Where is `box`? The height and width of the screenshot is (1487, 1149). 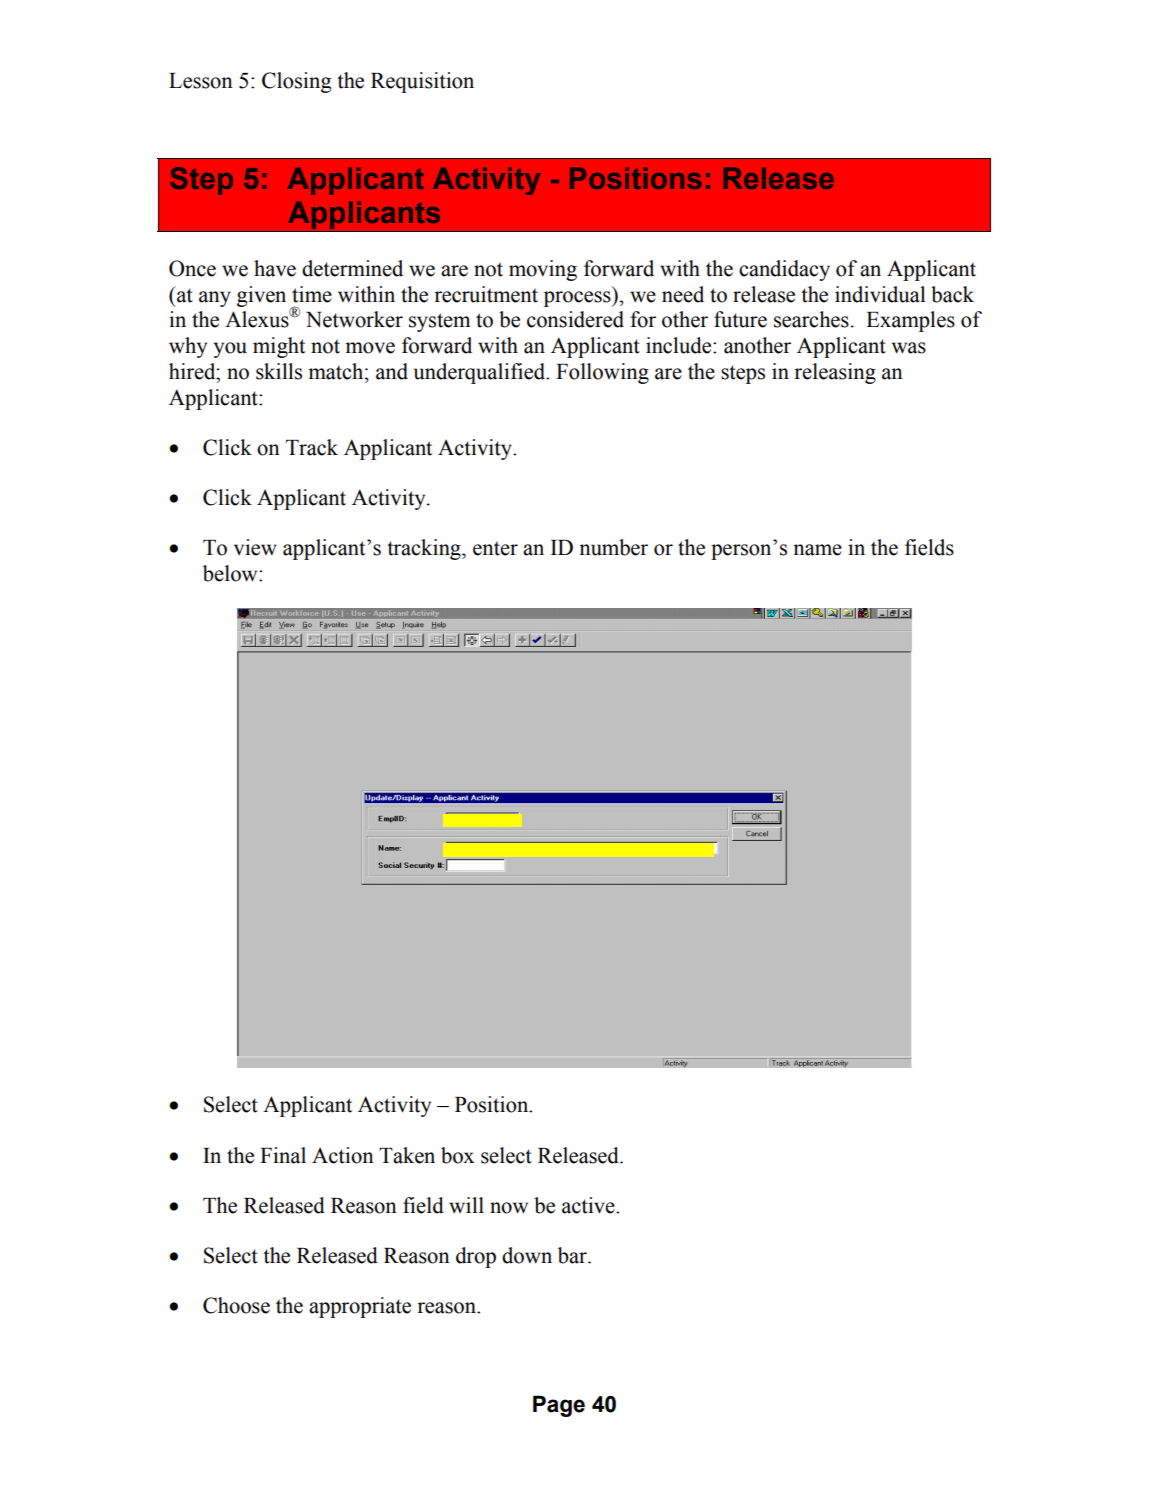
box is located at coordinates (457, 1155).
